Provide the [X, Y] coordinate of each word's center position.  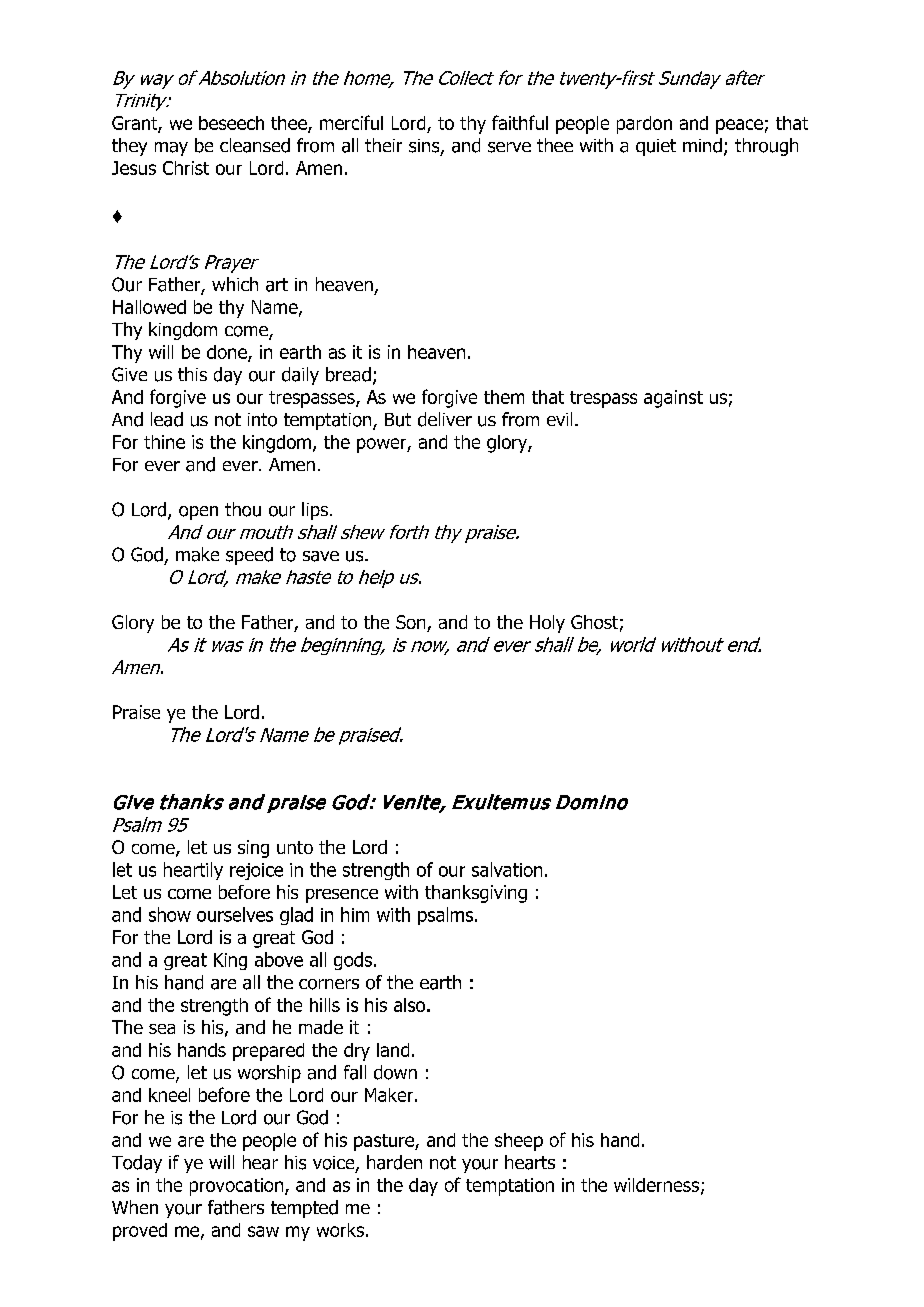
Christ [186, 168]
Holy [547, 624]
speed [249, 556]
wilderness [658, 1186]
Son [412, 623]
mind [702, 145]
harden [394, 1162]
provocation [238, 1187]
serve [509, 147]
